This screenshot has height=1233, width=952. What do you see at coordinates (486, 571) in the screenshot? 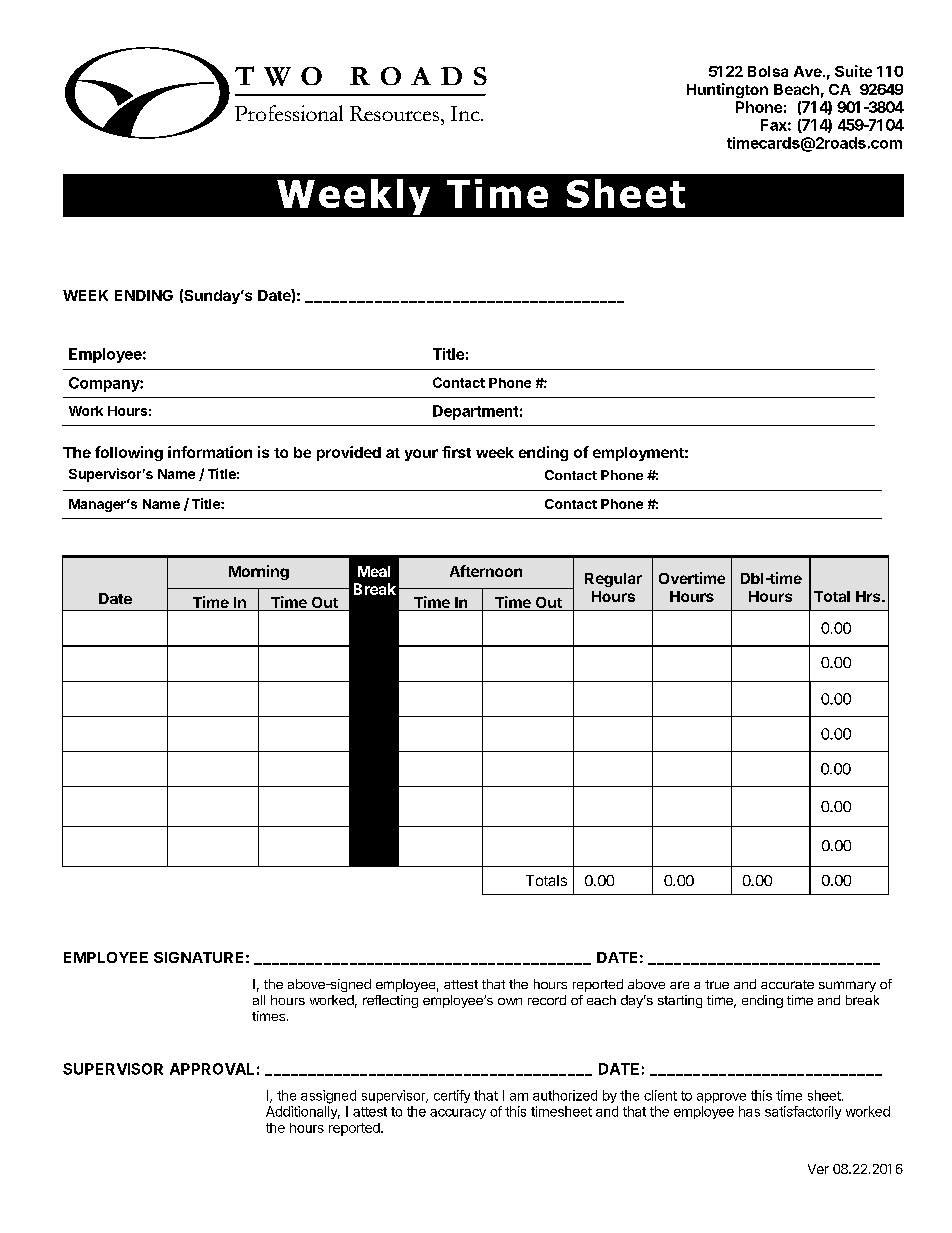
I see `Afternoon` at bounding box center [486, 571].
